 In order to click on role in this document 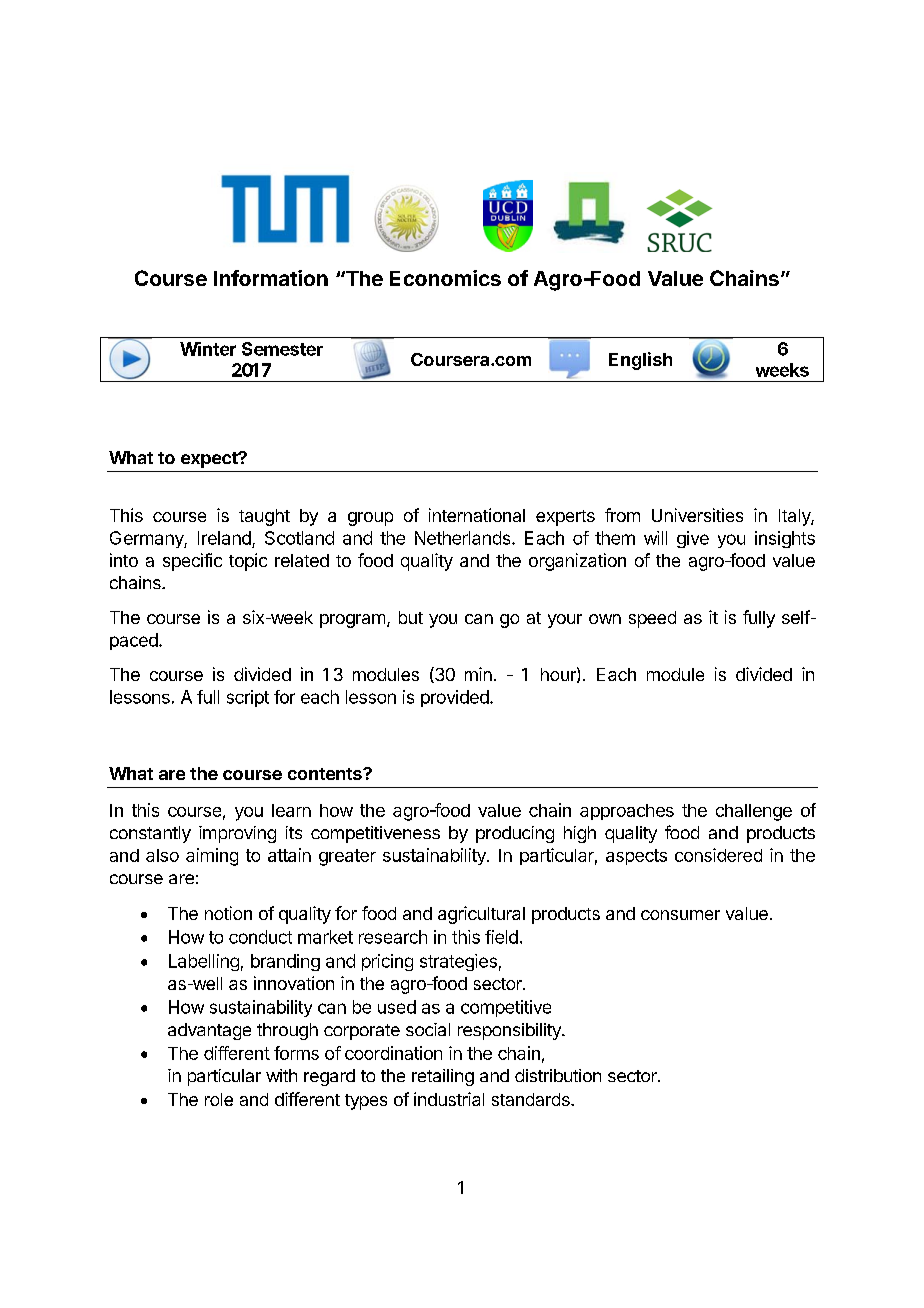, I will do `click(219, 1099)`.
